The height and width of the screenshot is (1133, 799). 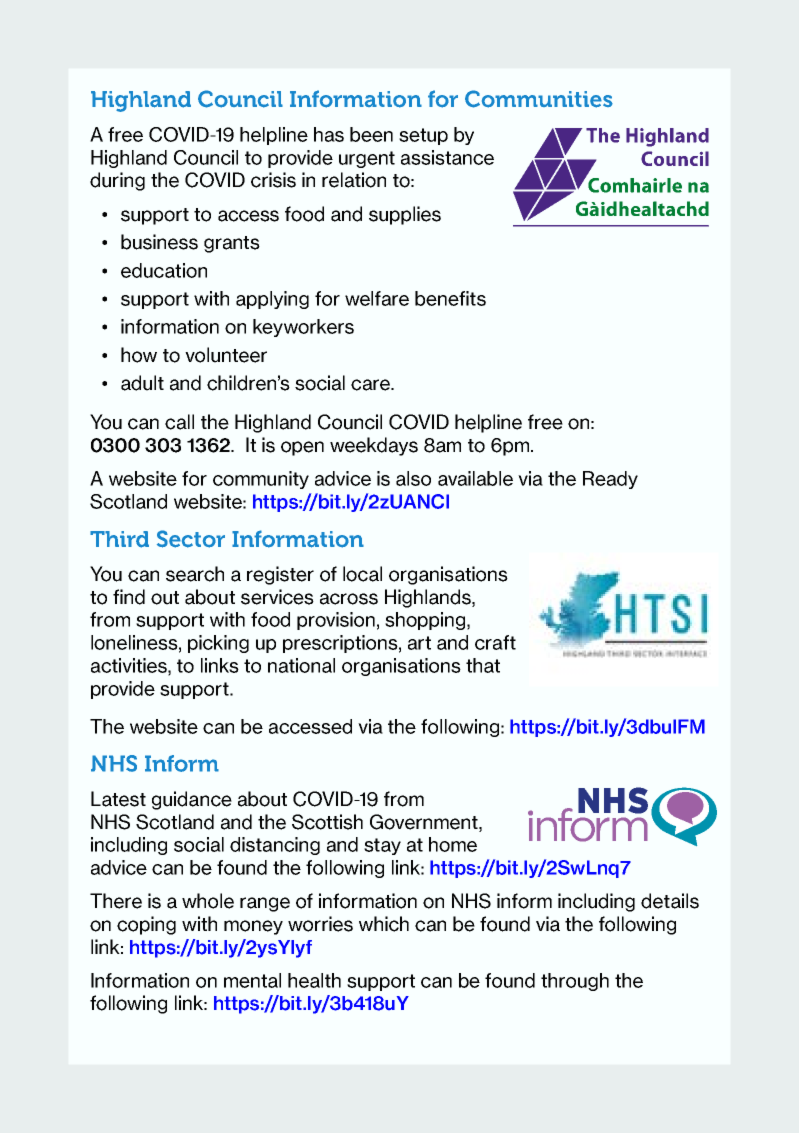 I want to click on coping, so click(x=146, y=925).
